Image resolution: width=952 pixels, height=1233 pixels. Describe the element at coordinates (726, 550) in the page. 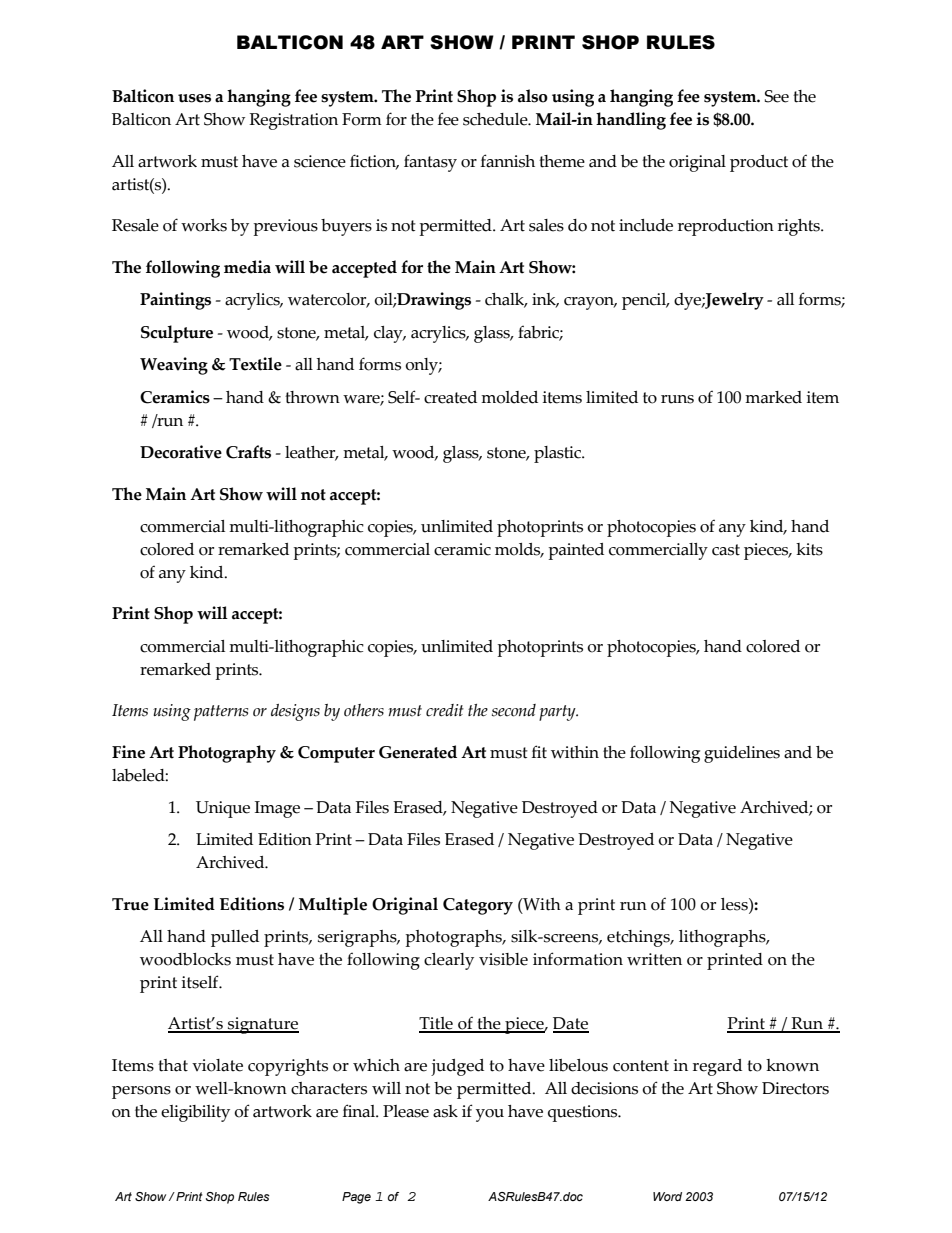

I see `cast` at that location.
